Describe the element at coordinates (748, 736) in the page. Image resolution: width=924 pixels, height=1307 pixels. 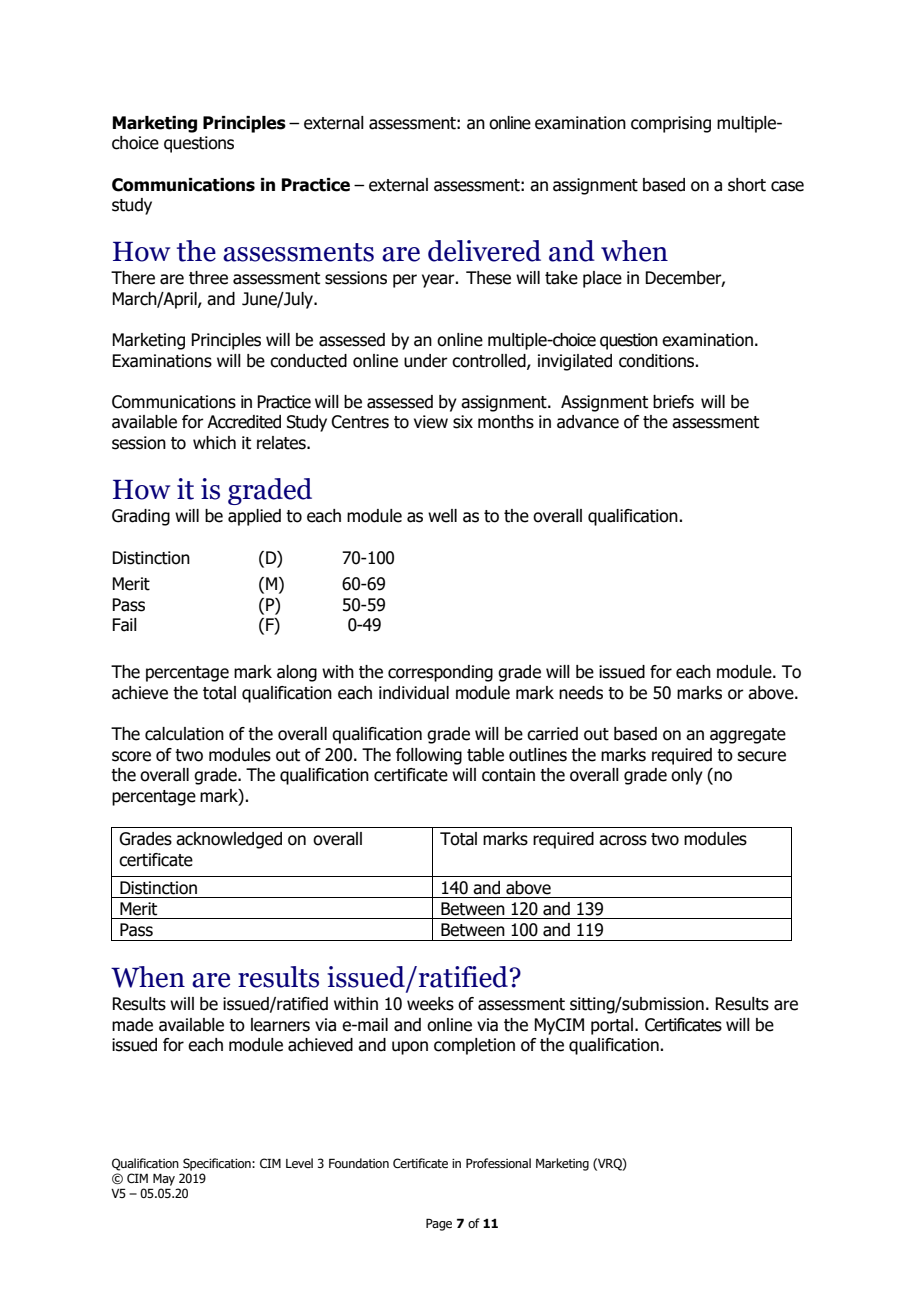
I see `aggregate` at that location.
